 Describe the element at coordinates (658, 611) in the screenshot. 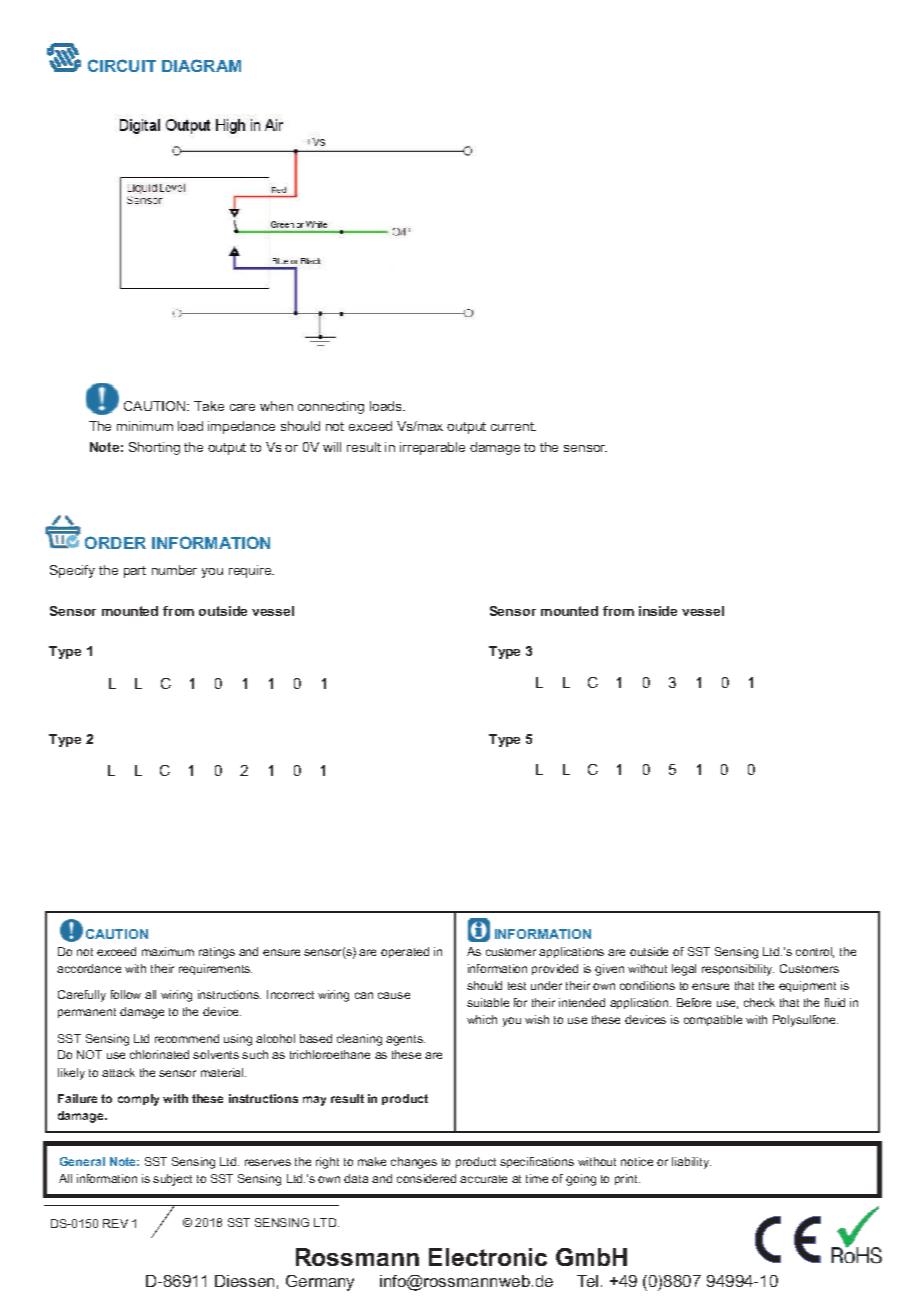

I see `inside` at that location.
